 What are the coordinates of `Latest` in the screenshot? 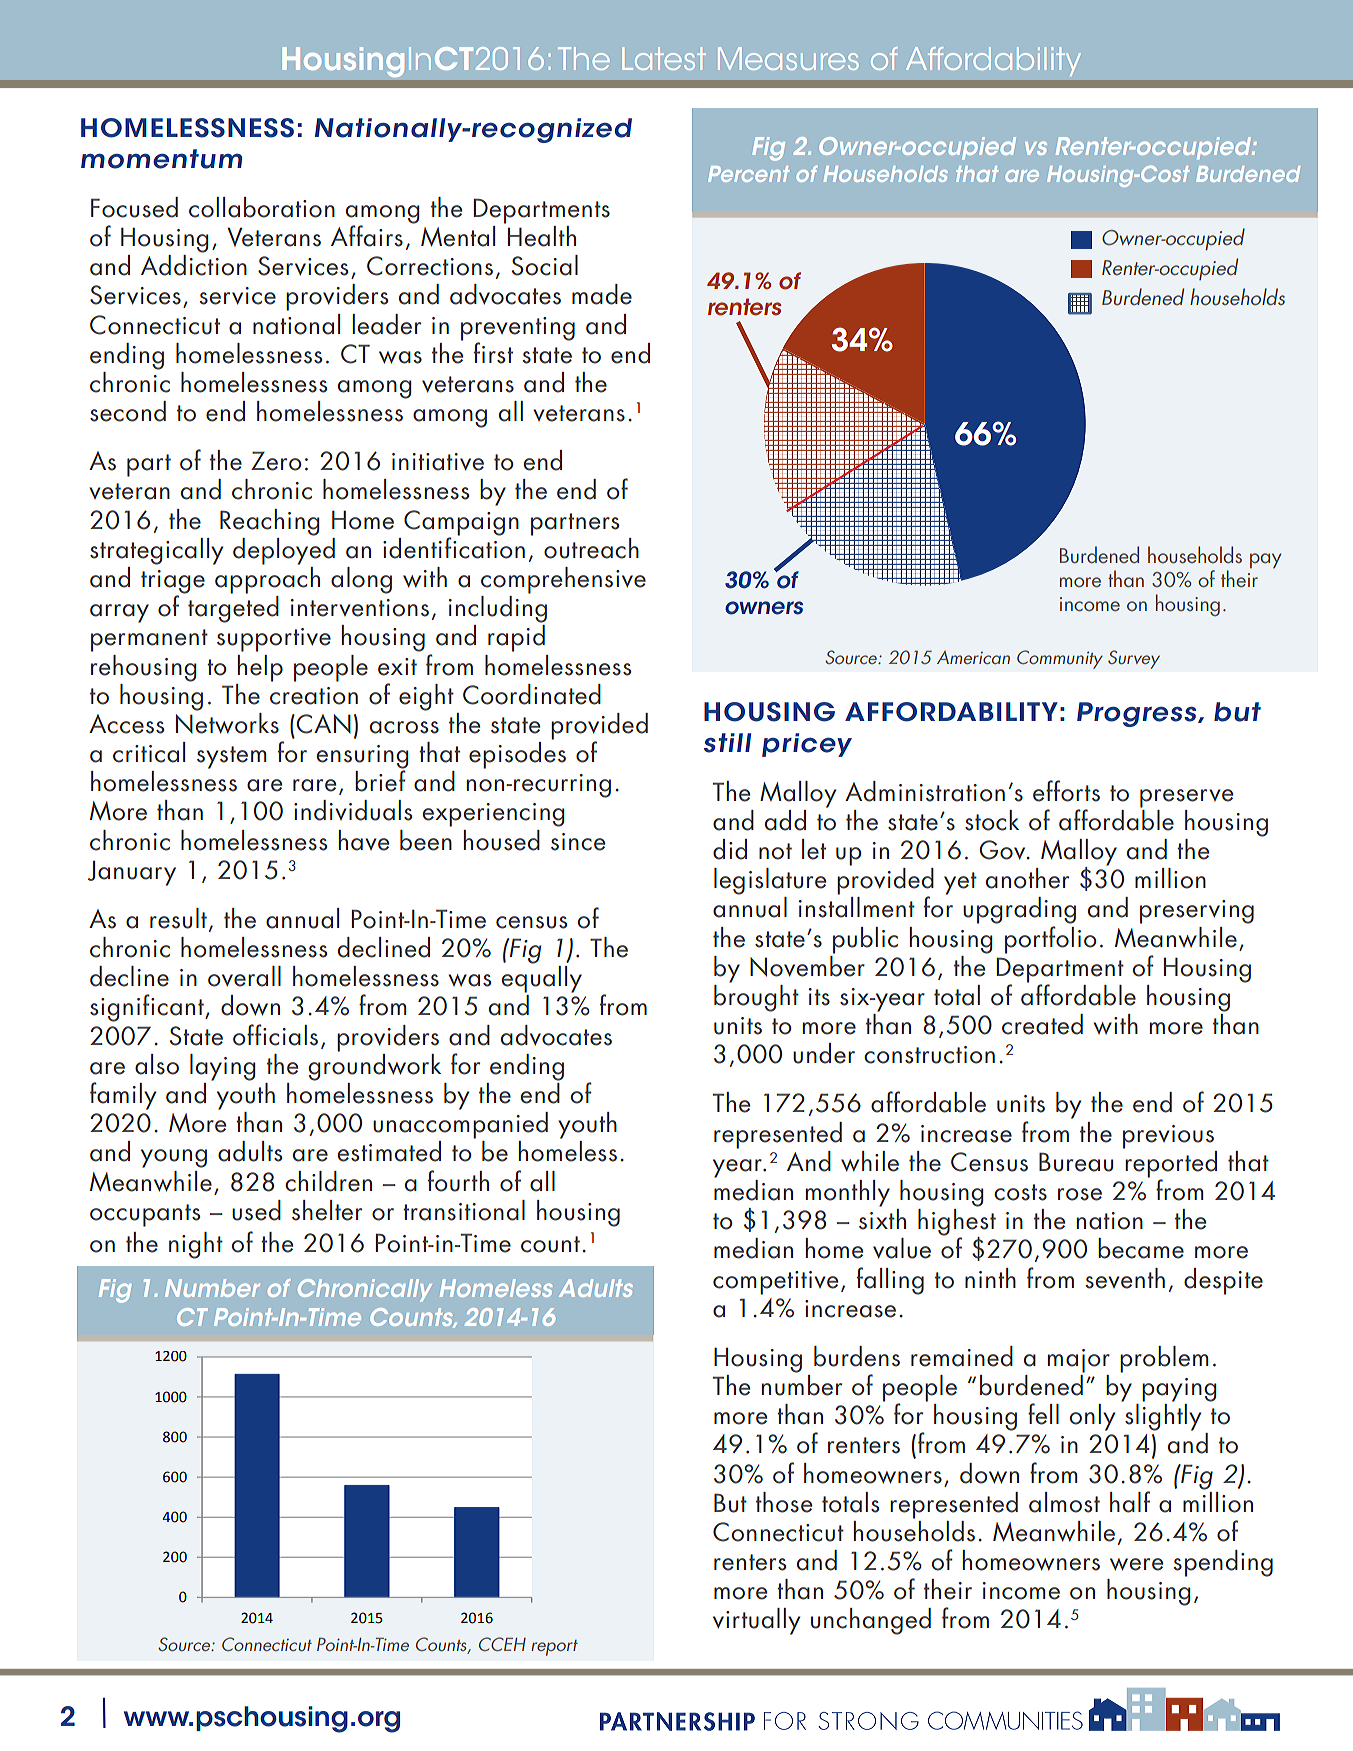 It's located at (664, 58).
